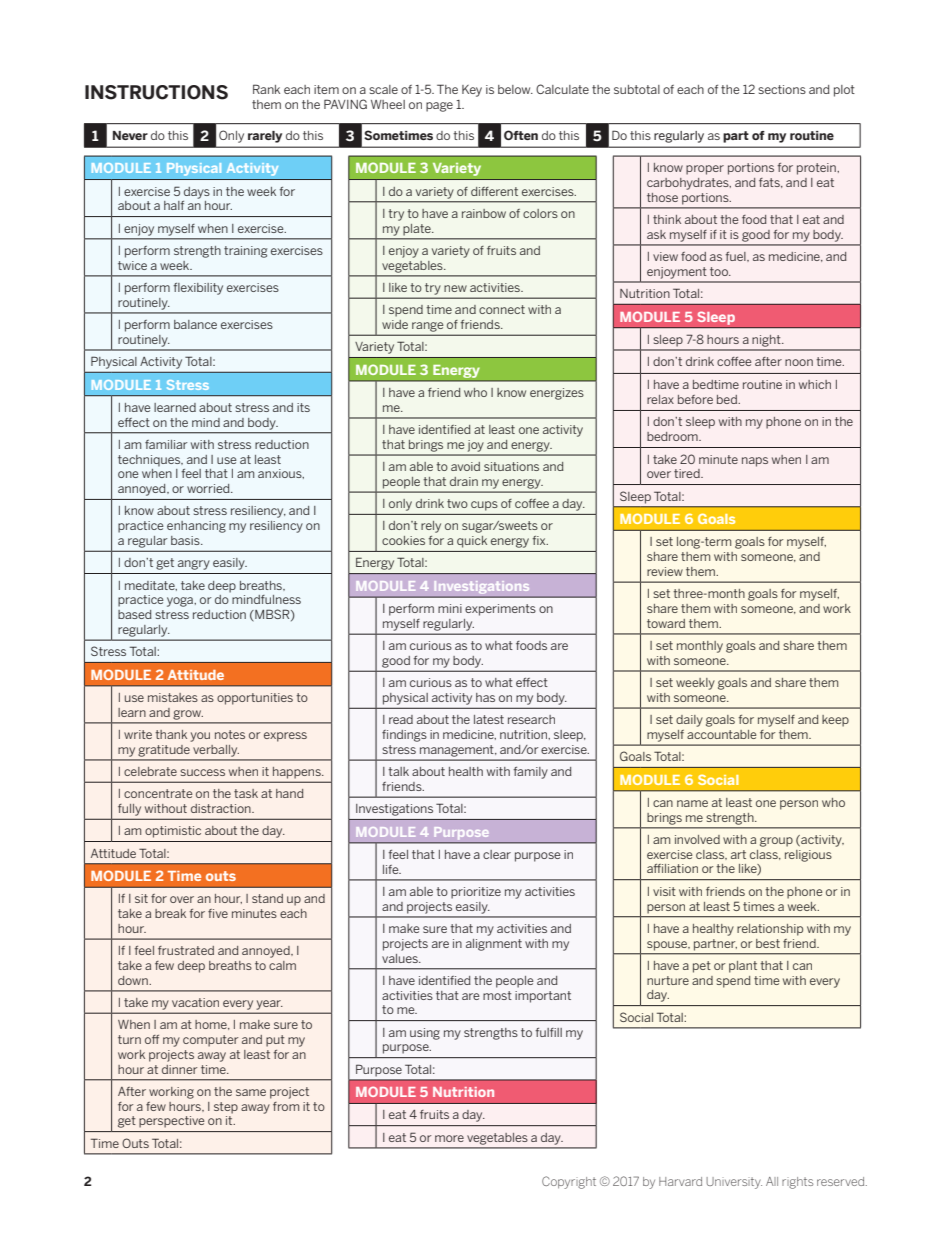  What do you see at coordinates (734, 1183) in the screenshot?
I see `University` at bounding box center [734, 1183].
